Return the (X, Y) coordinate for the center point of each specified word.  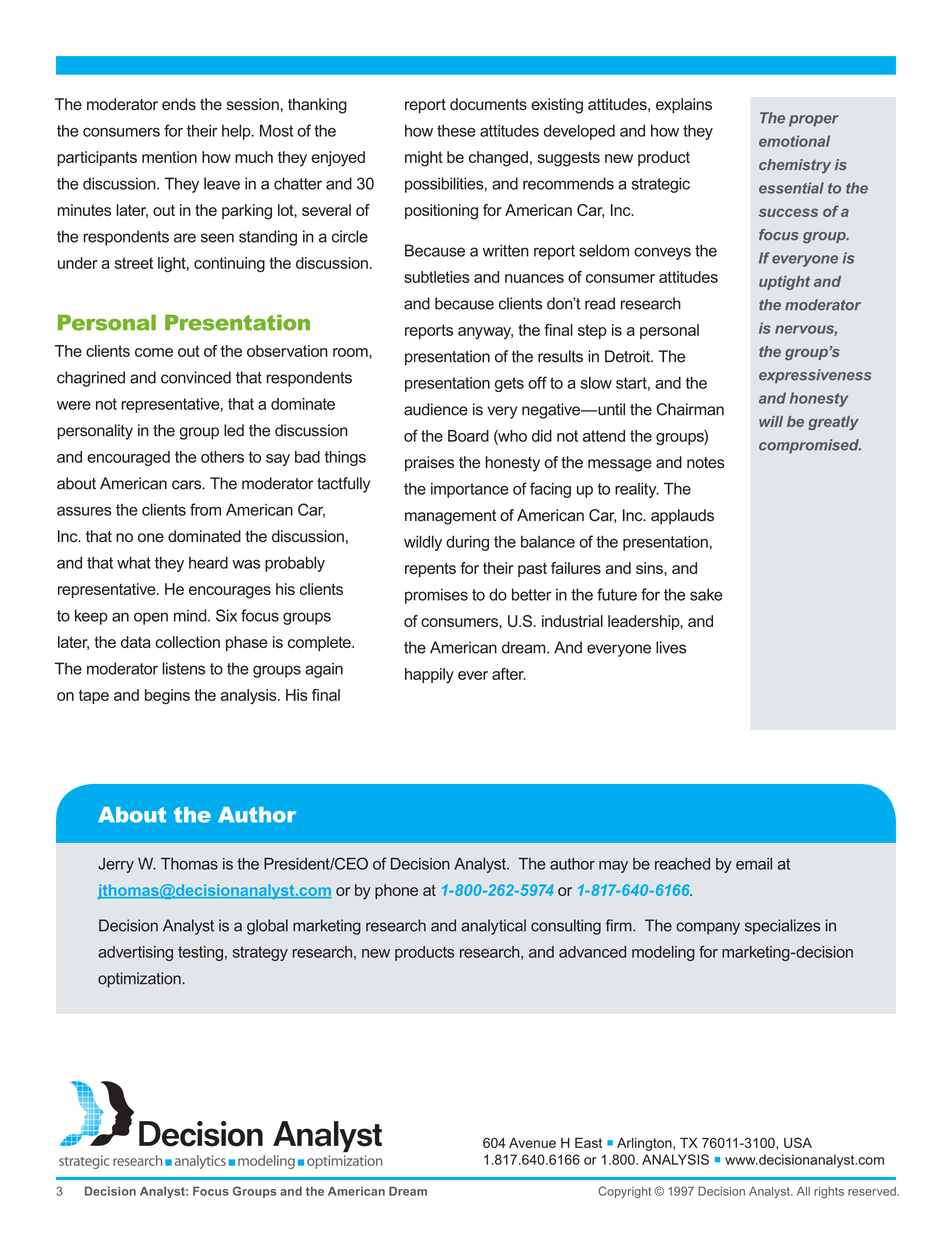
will (771, 421)
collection (187, 642)
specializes (783, 927)
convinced (196, 377)
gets (509, 384)
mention (169, 157)
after (509, 674)
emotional (794, 141)
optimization (140, 980)
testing (200, 953)
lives (671, 647)
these (456, 131)
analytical (493, 927)
